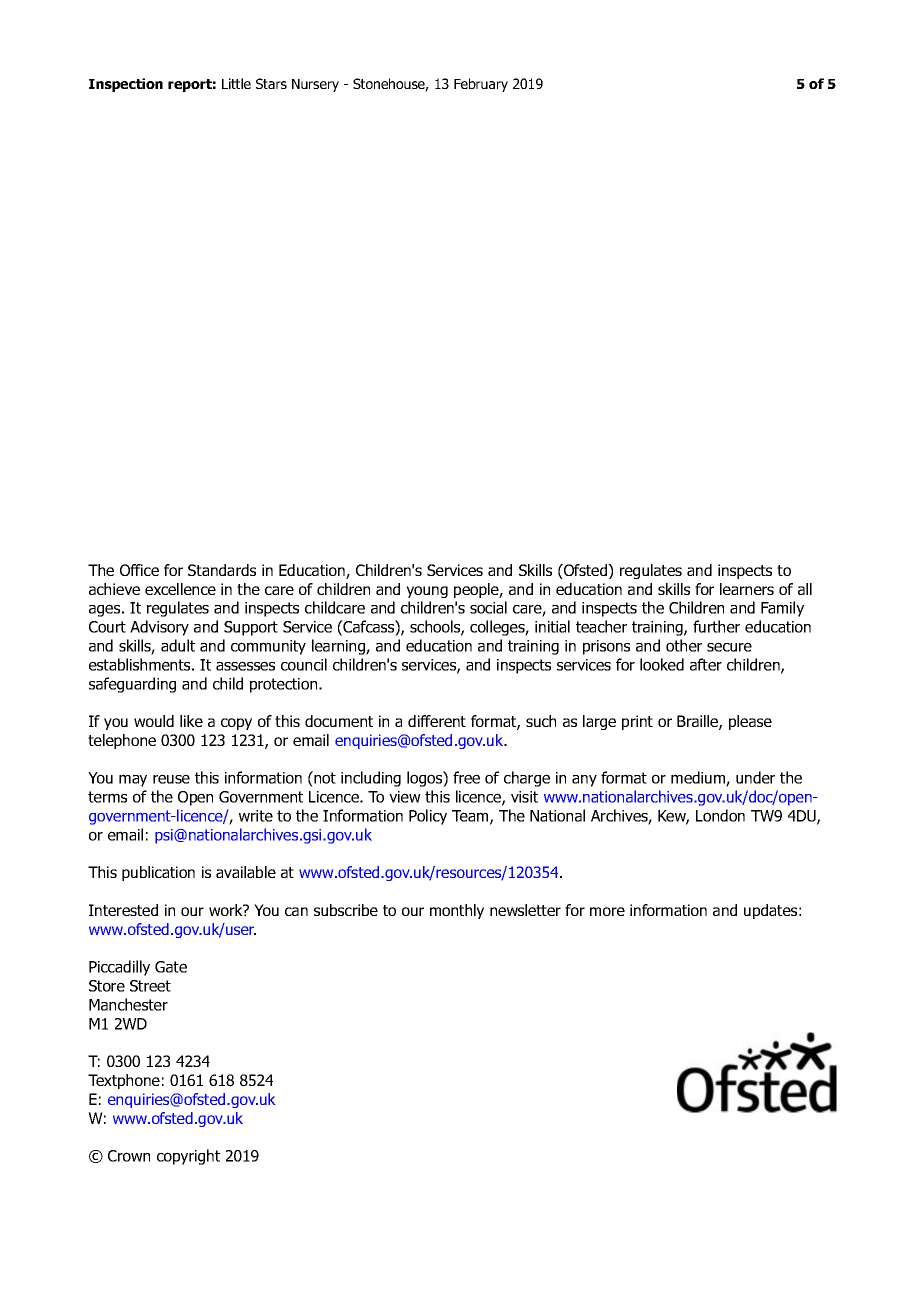 Image resolution: width=924 pixels, height=1310 pixels. Describe the element at coordinates (236, 83) in the screenshot. I see `Little` at that location.
